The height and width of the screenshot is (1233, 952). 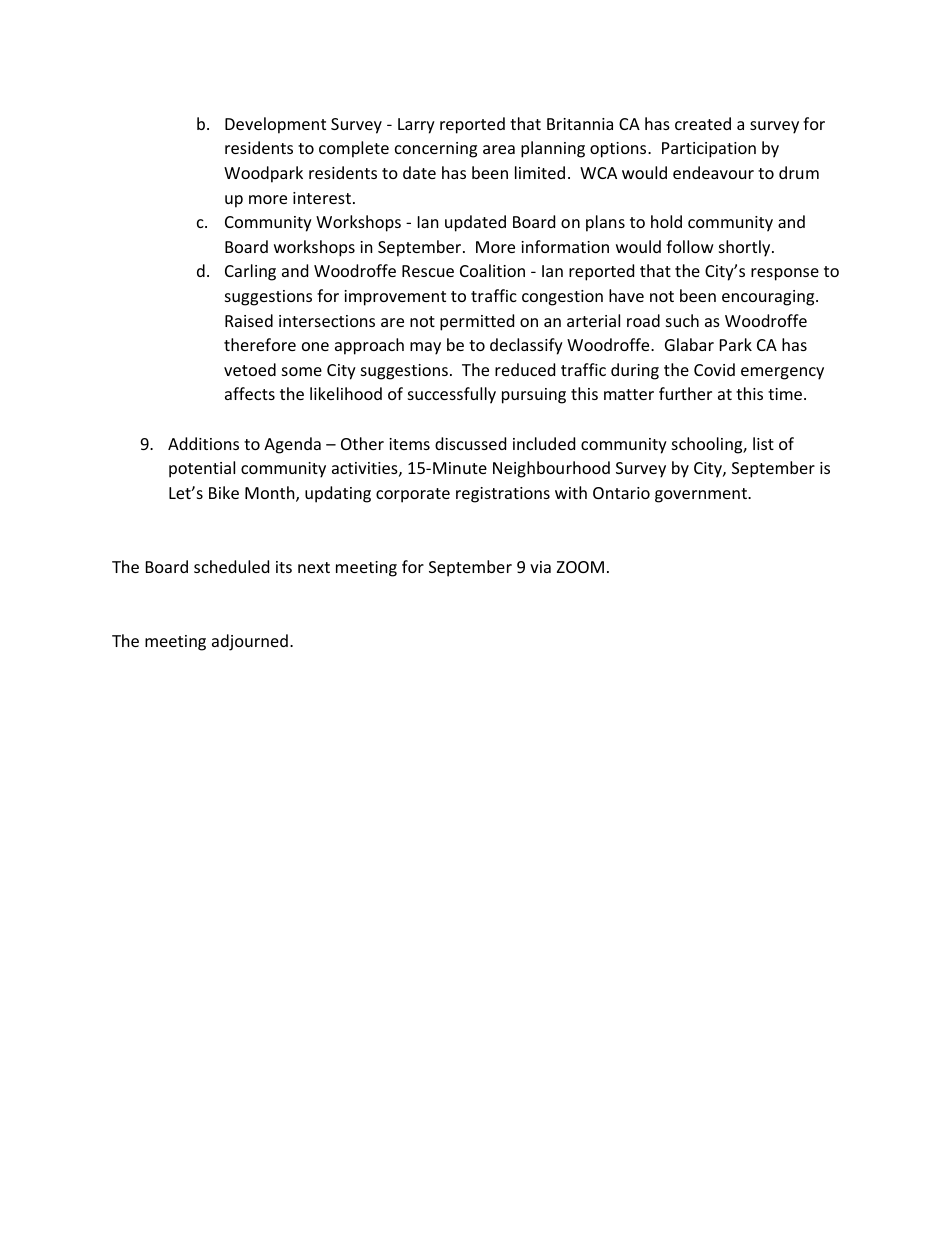 I want to click on Participation, so click(x=709, y=150).
